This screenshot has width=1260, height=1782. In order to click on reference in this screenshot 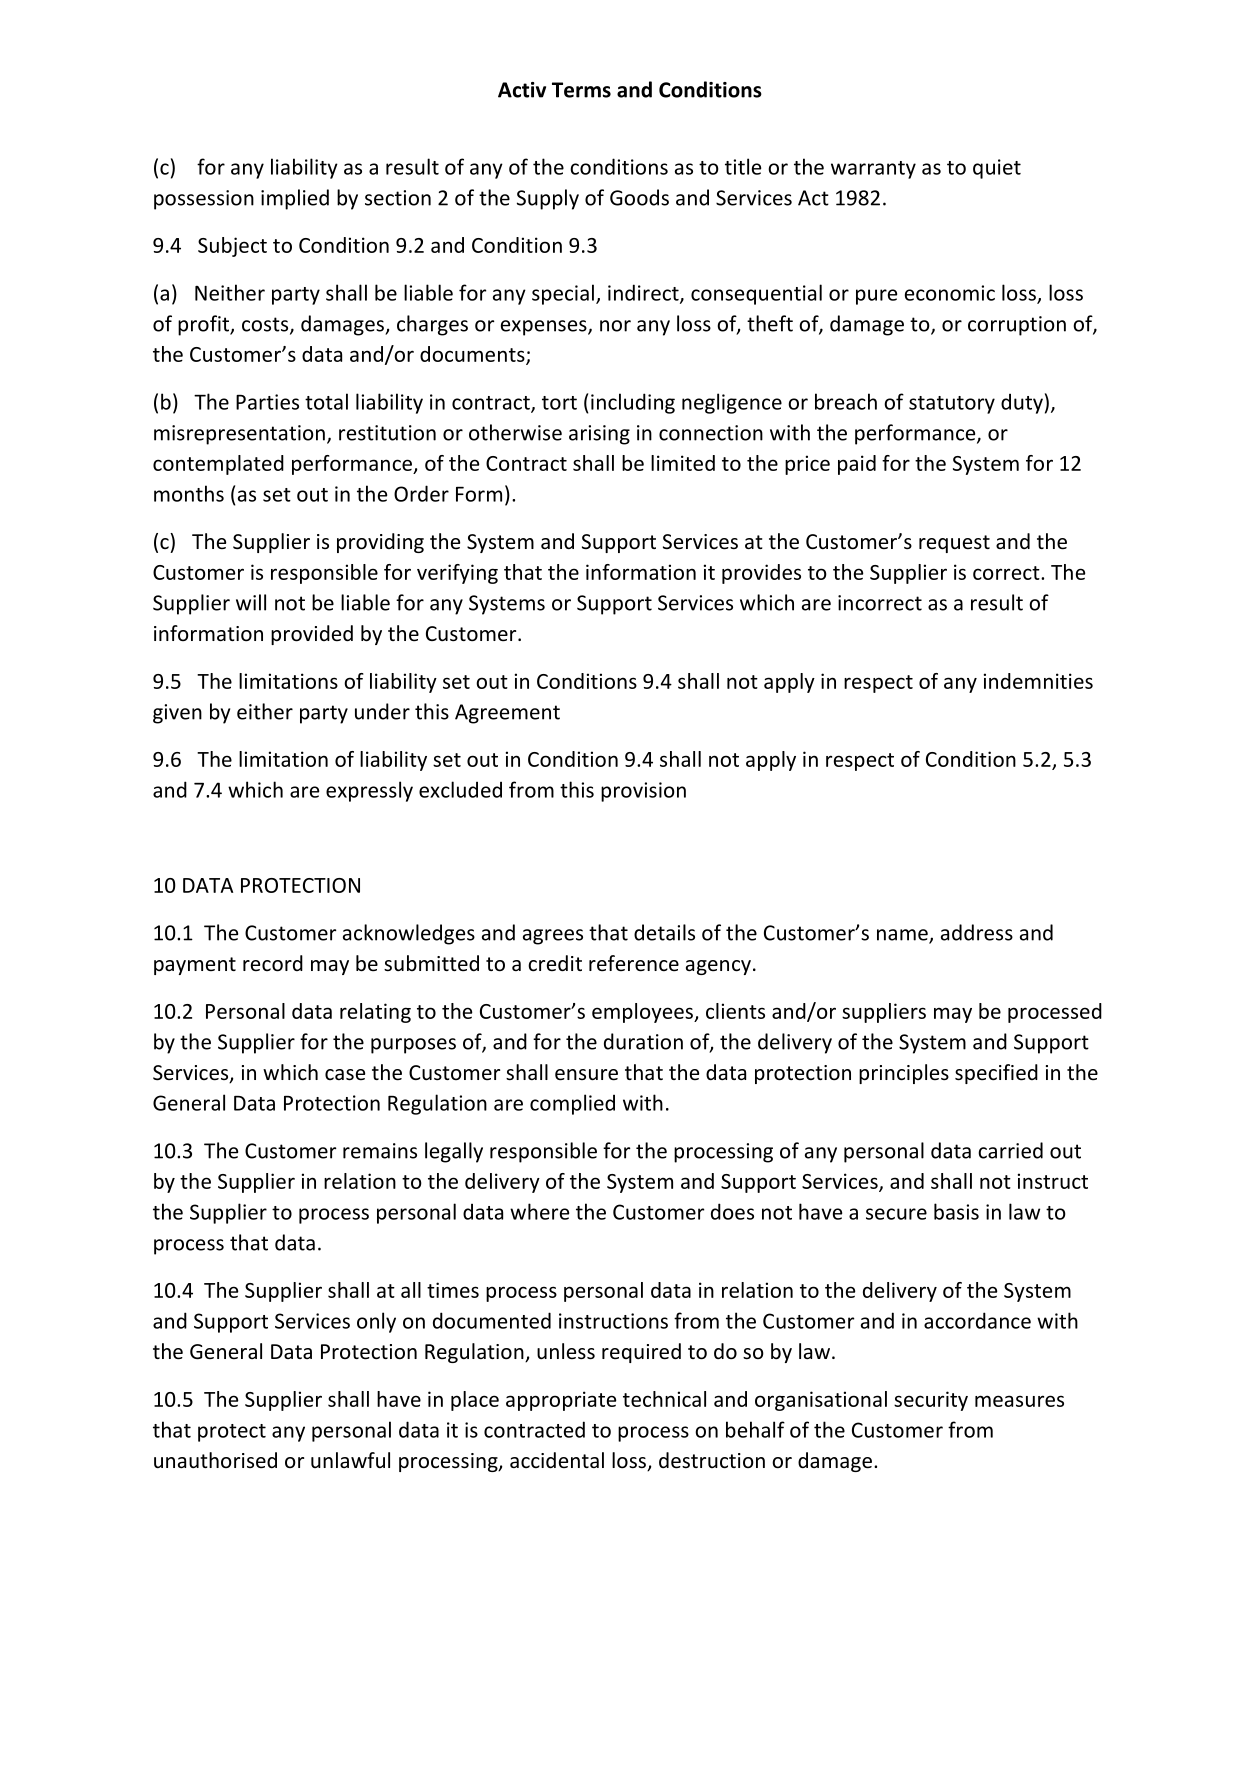, I will do `click(634, 963)`.
